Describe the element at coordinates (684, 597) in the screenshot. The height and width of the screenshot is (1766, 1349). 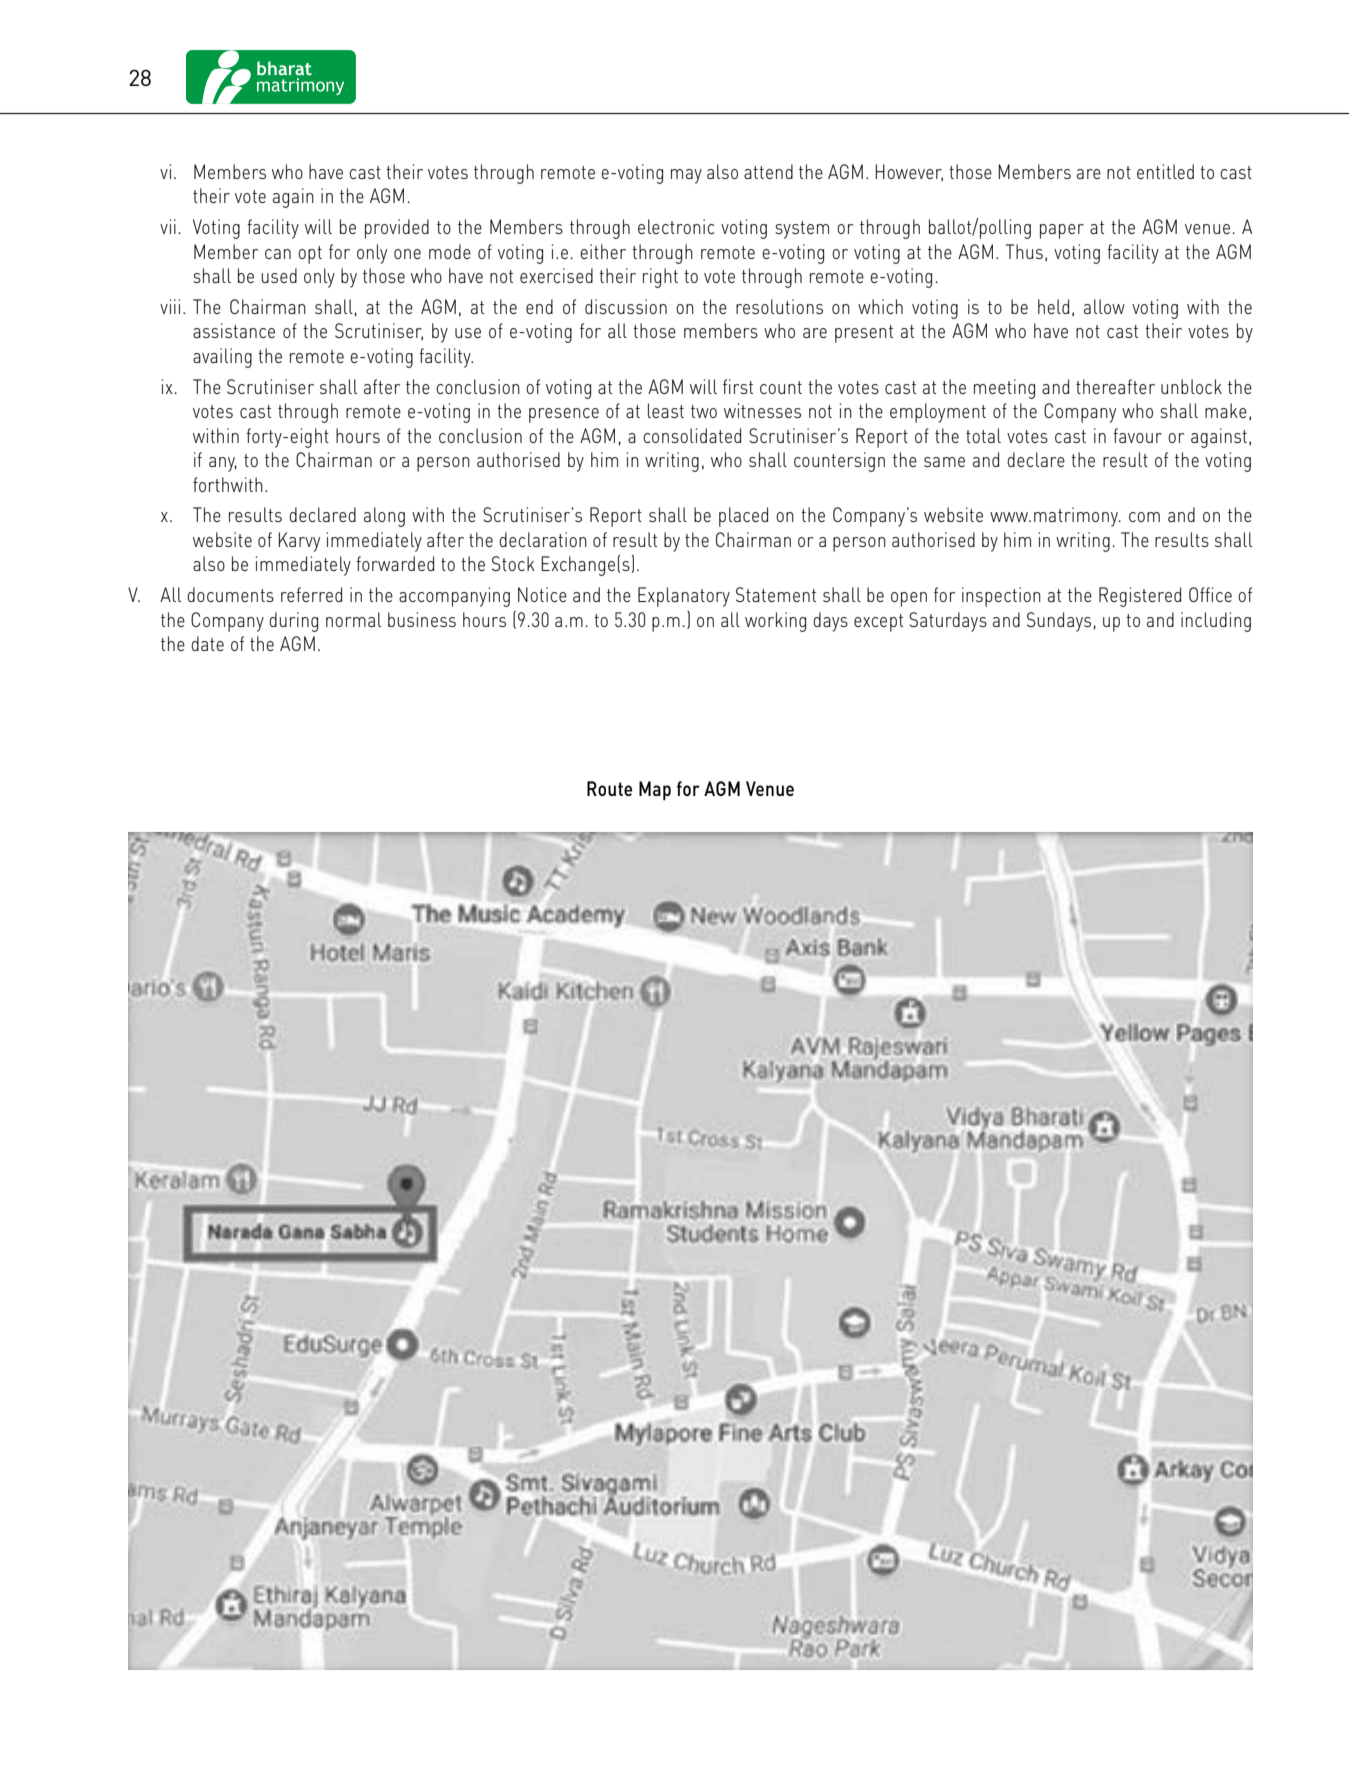
I see `Explanatory` at that location.
